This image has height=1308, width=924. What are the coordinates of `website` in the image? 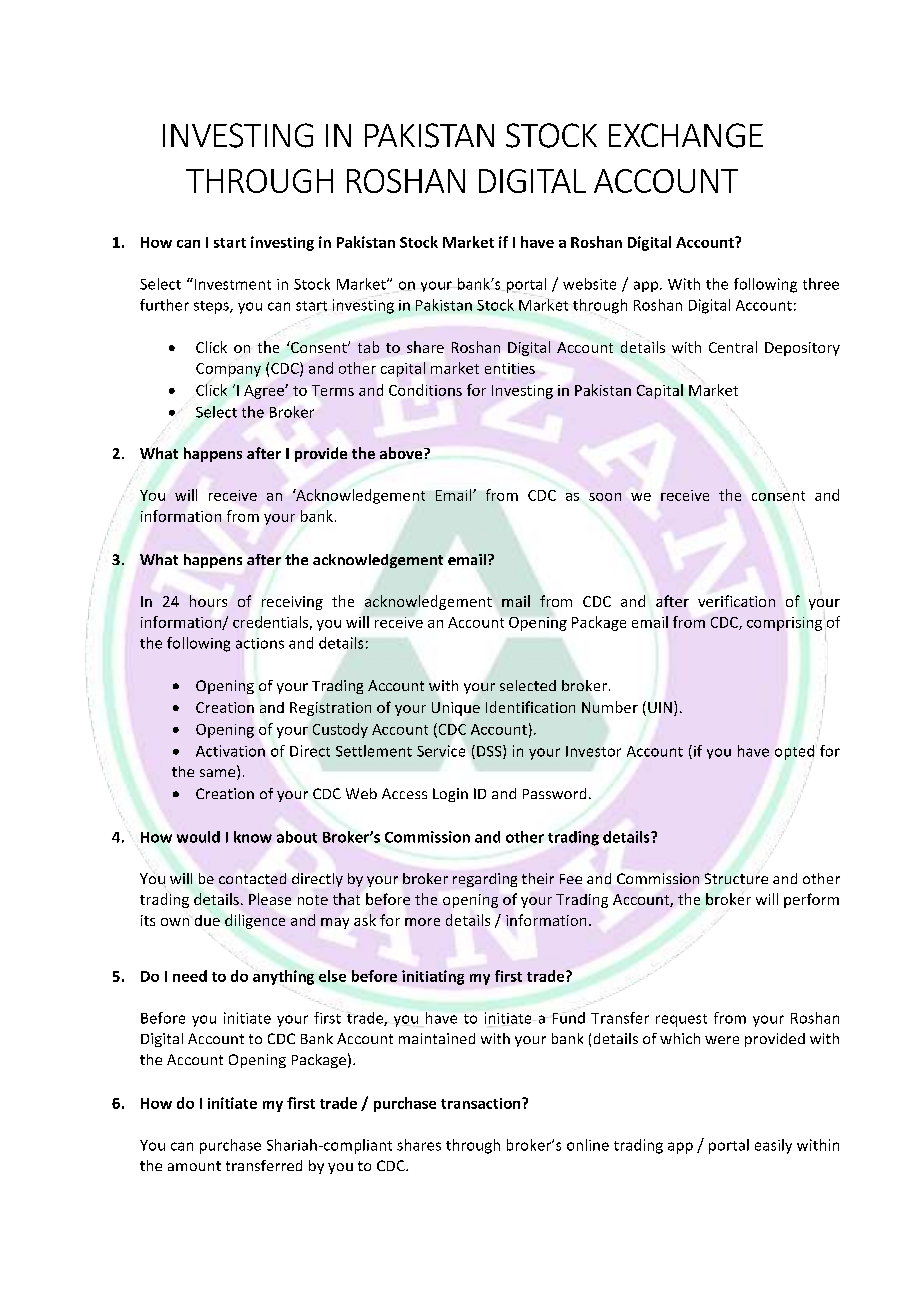 It's located at (589, 284).
